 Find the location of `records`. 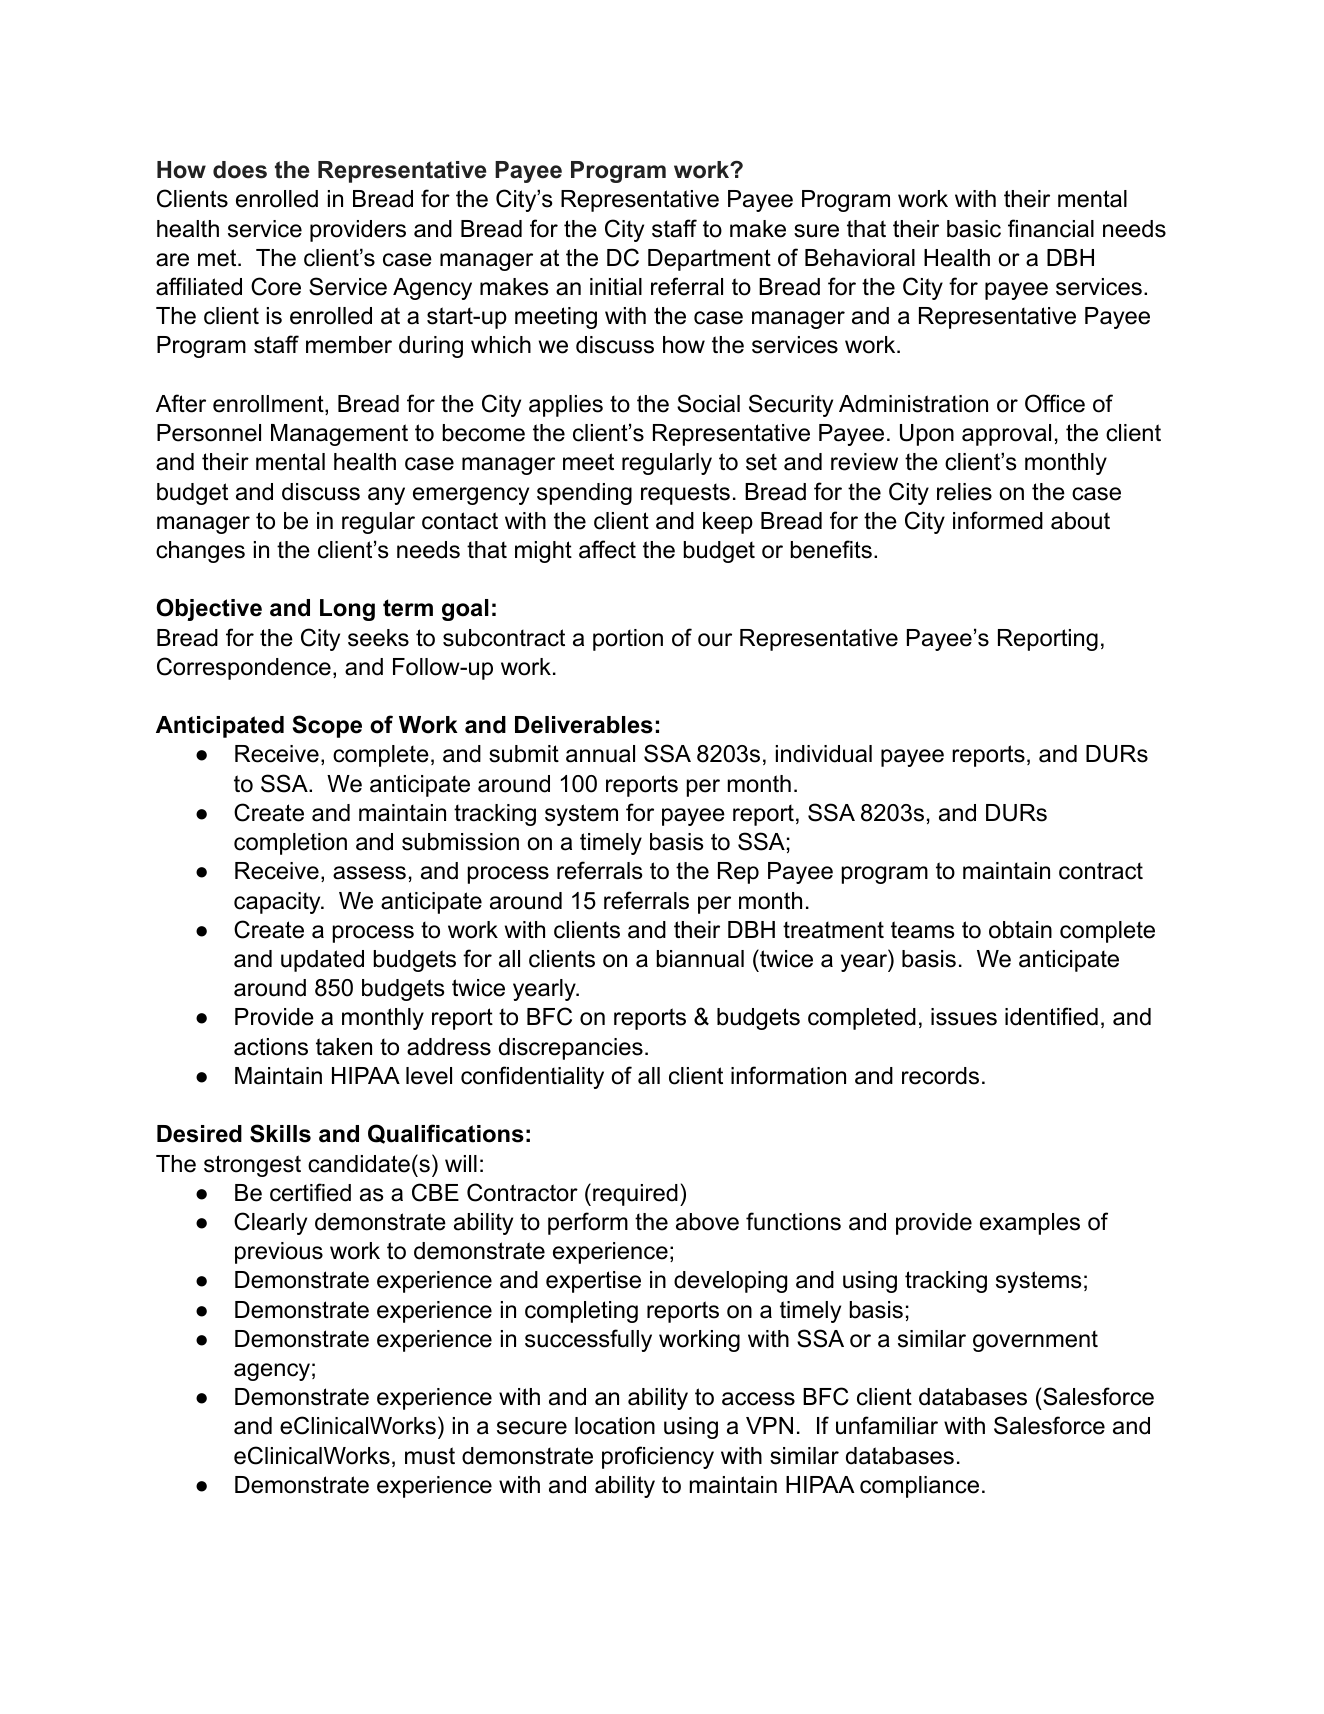

records is located at coordinates (940, 1076).
